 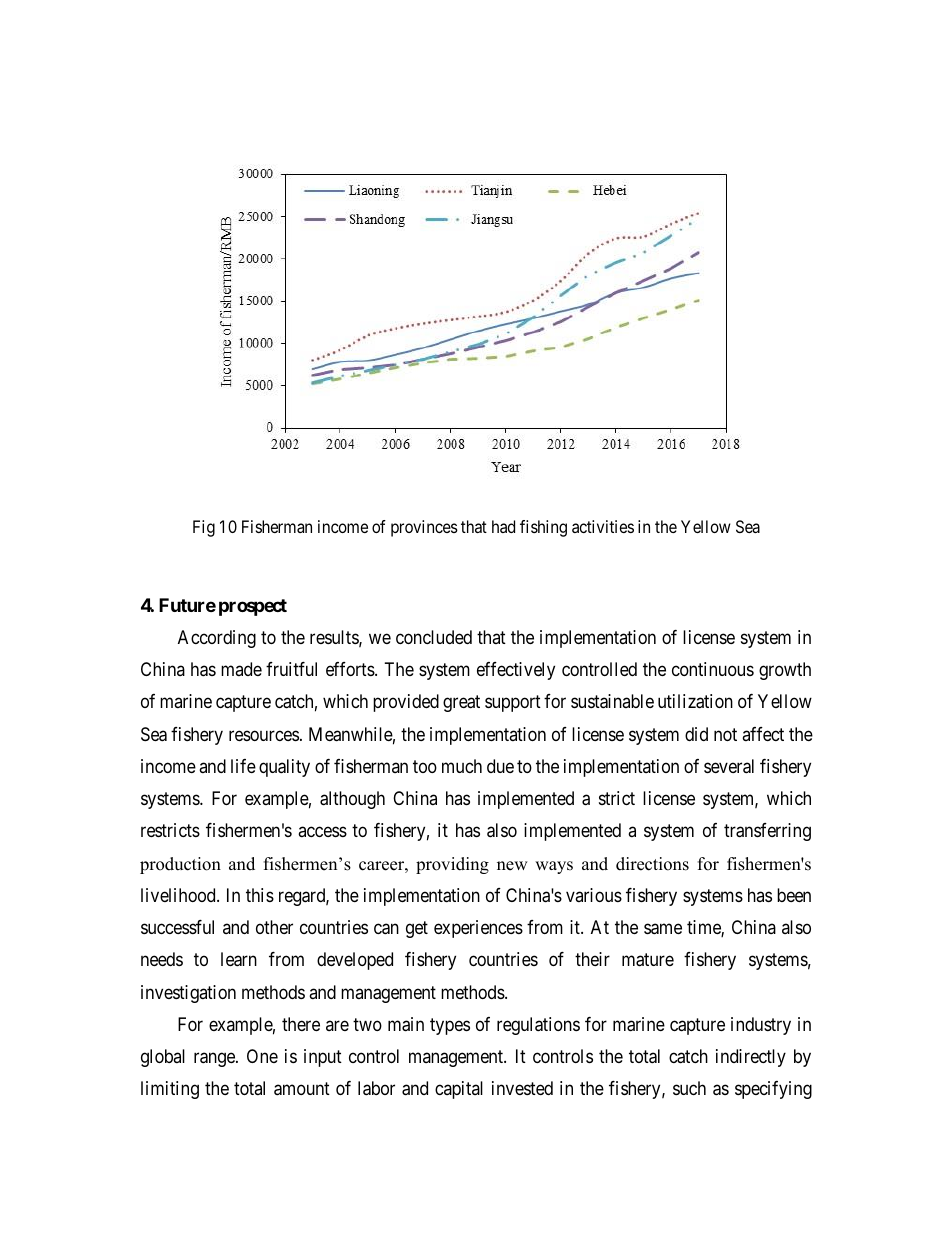 What do you see at coordinates (652, 864) in the screenshot?
I see `directions` at bounding box center [652, 864].
